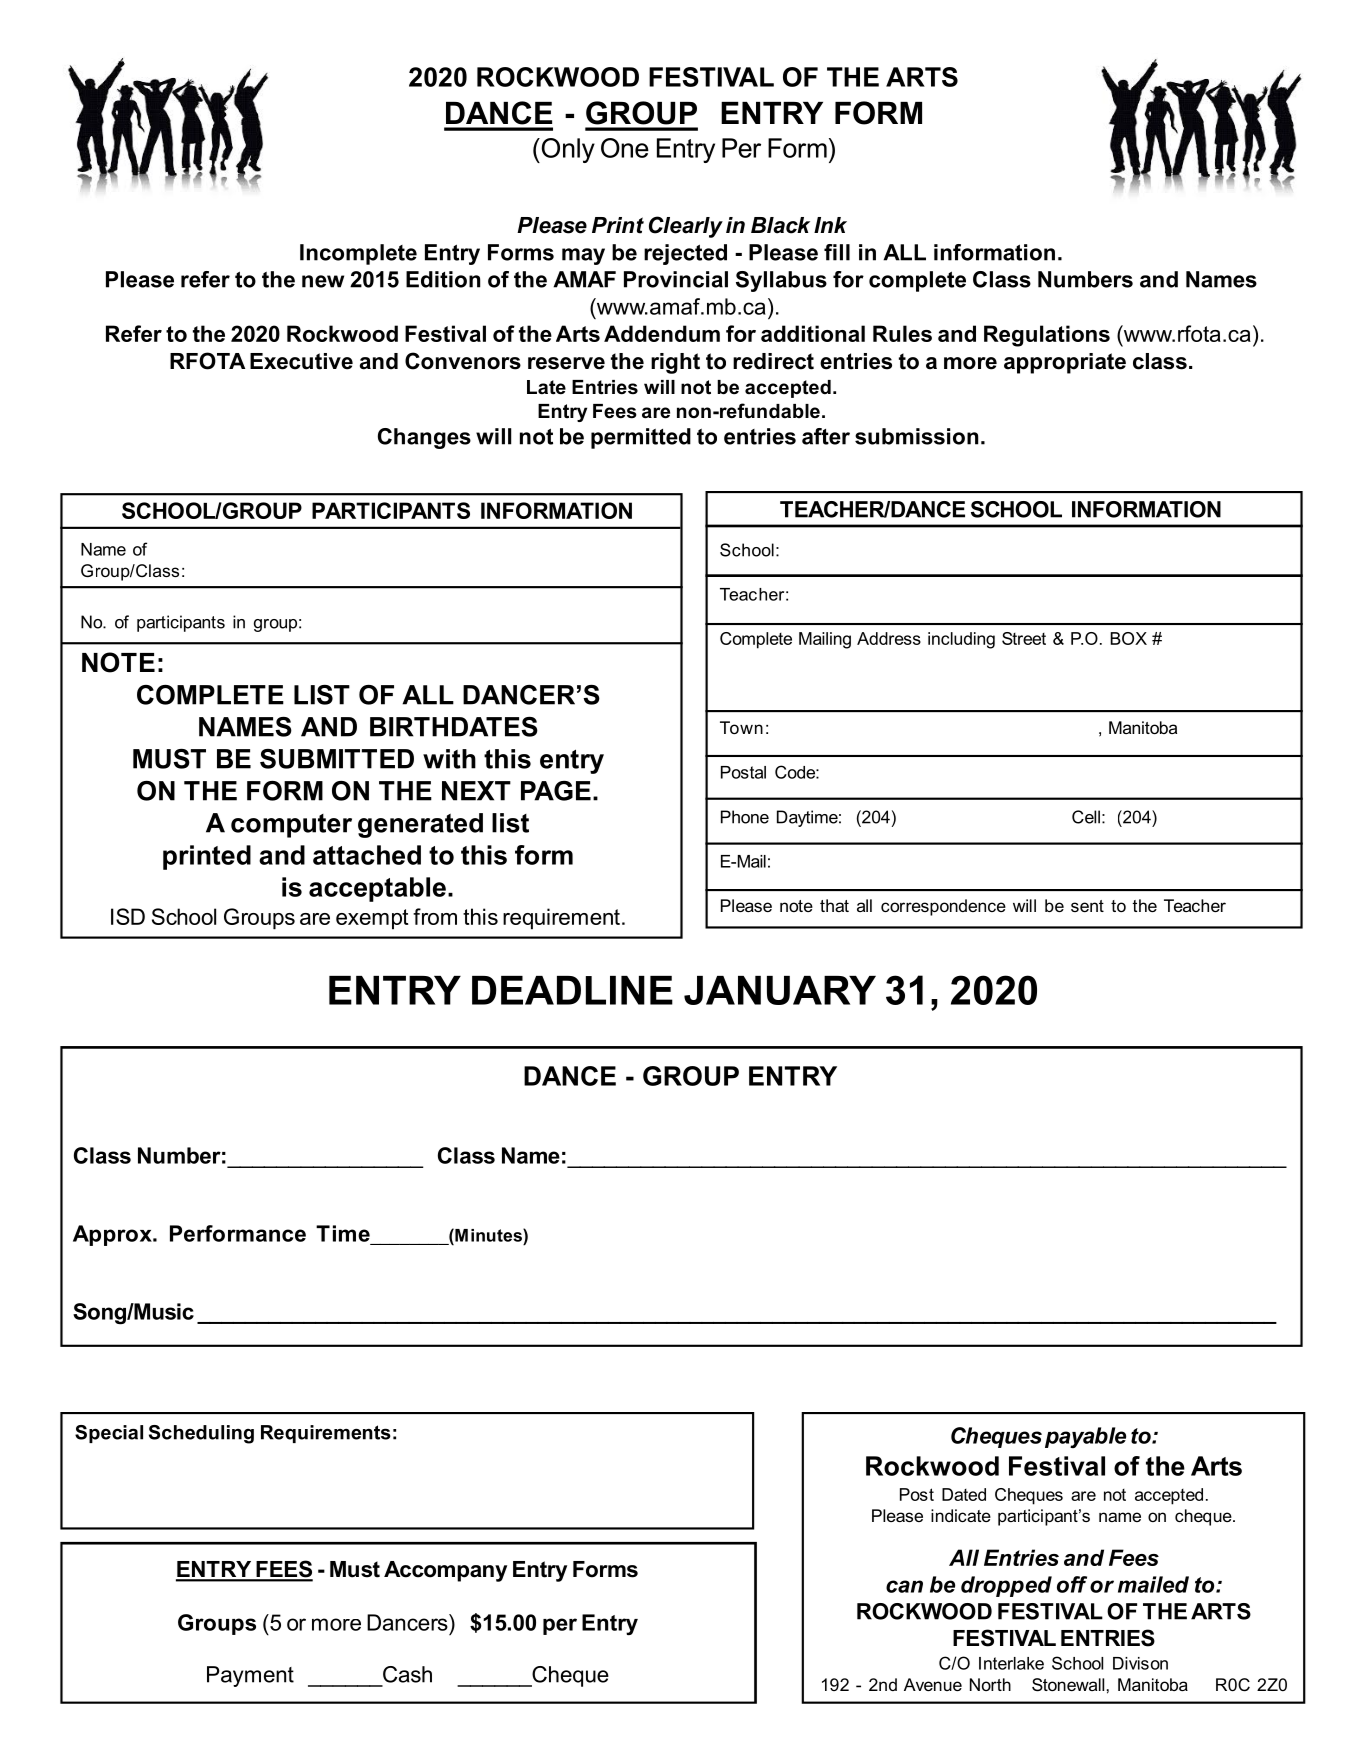  I want to click on Executive, so click(301, 361).
